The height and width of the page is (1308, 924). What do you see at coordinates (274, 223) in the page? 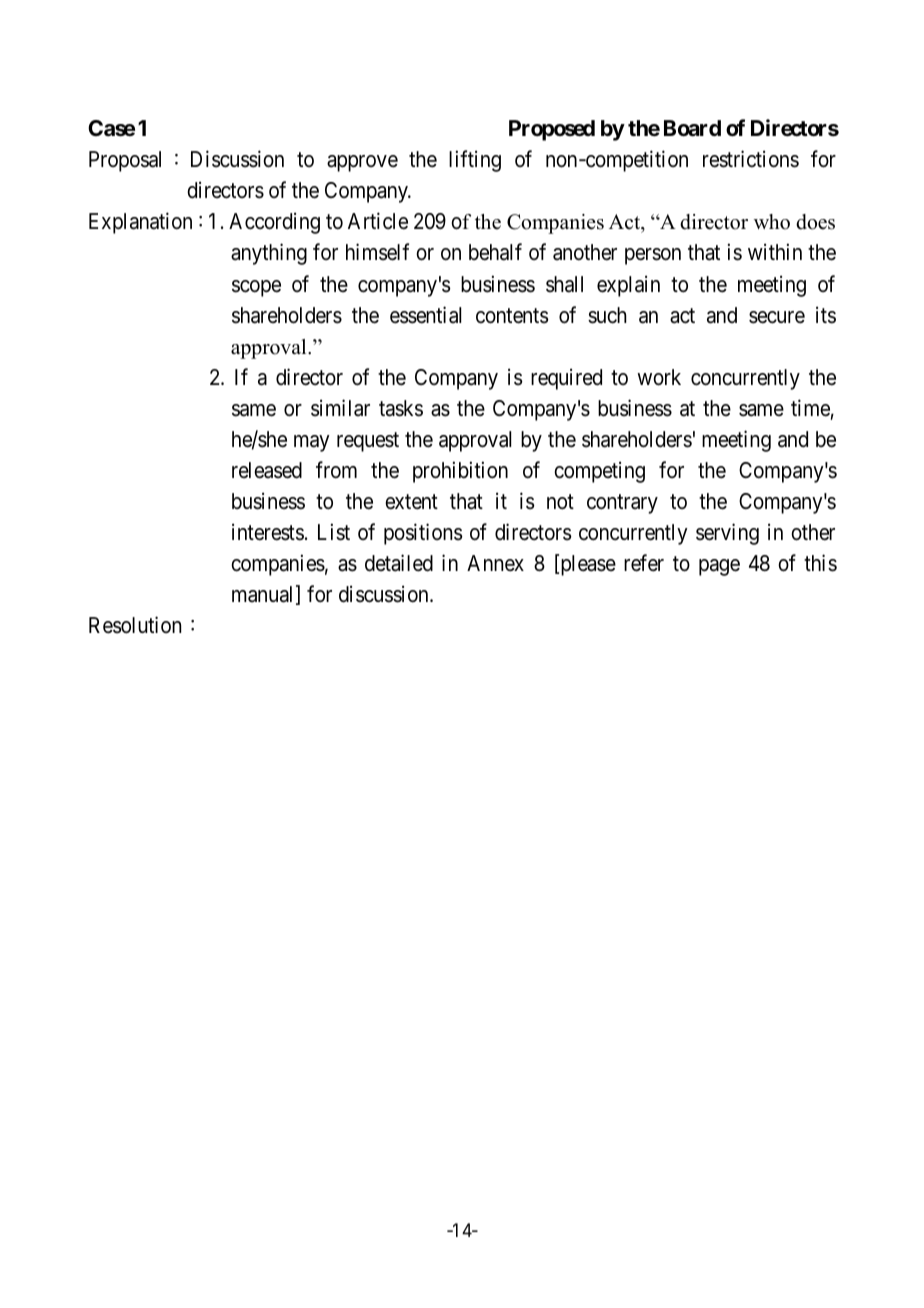
I see `According` at bounding box center [274, 223].
